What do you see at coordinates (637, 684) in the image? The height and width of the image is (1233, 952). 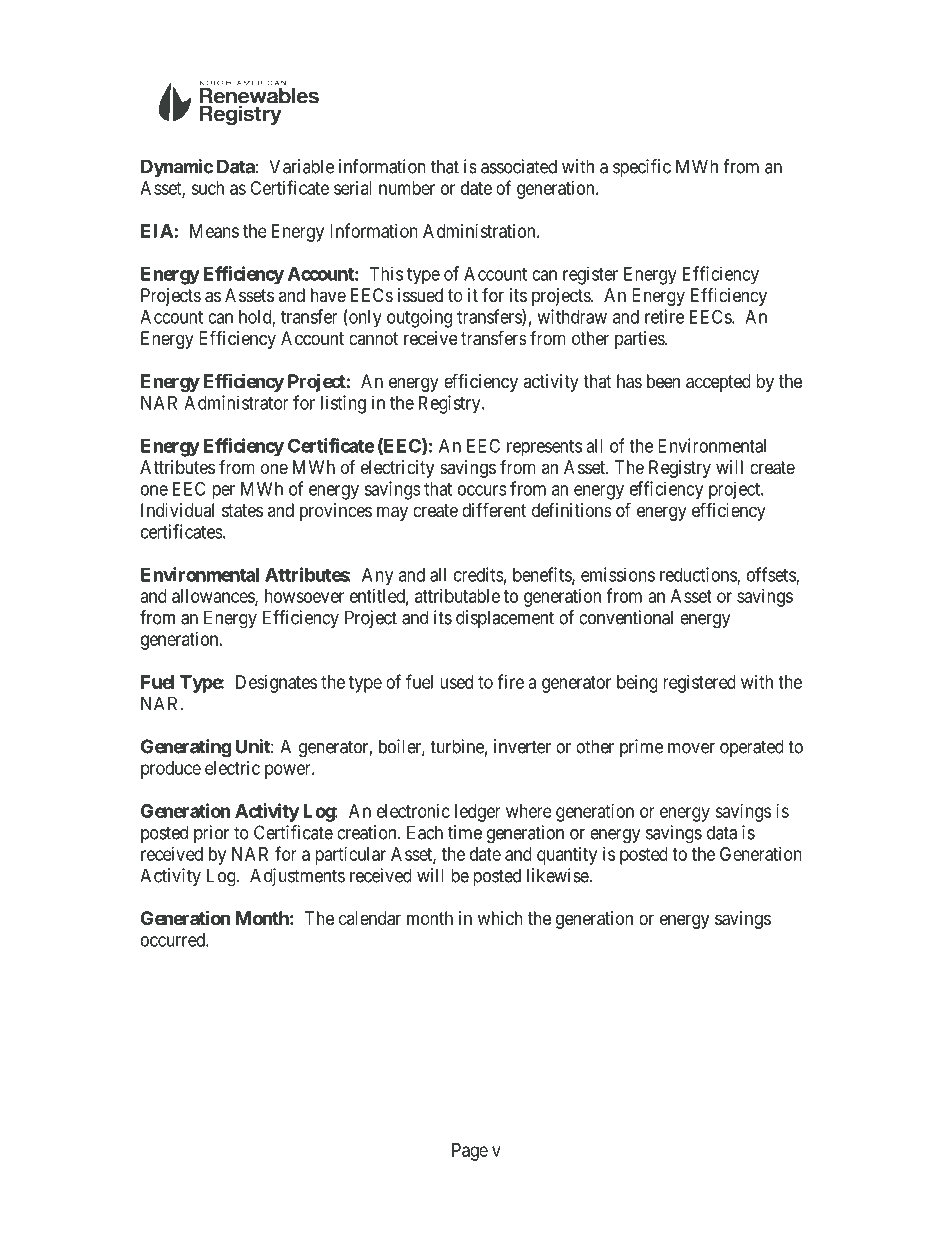 I see `being` at bounding box center [637, 684].
